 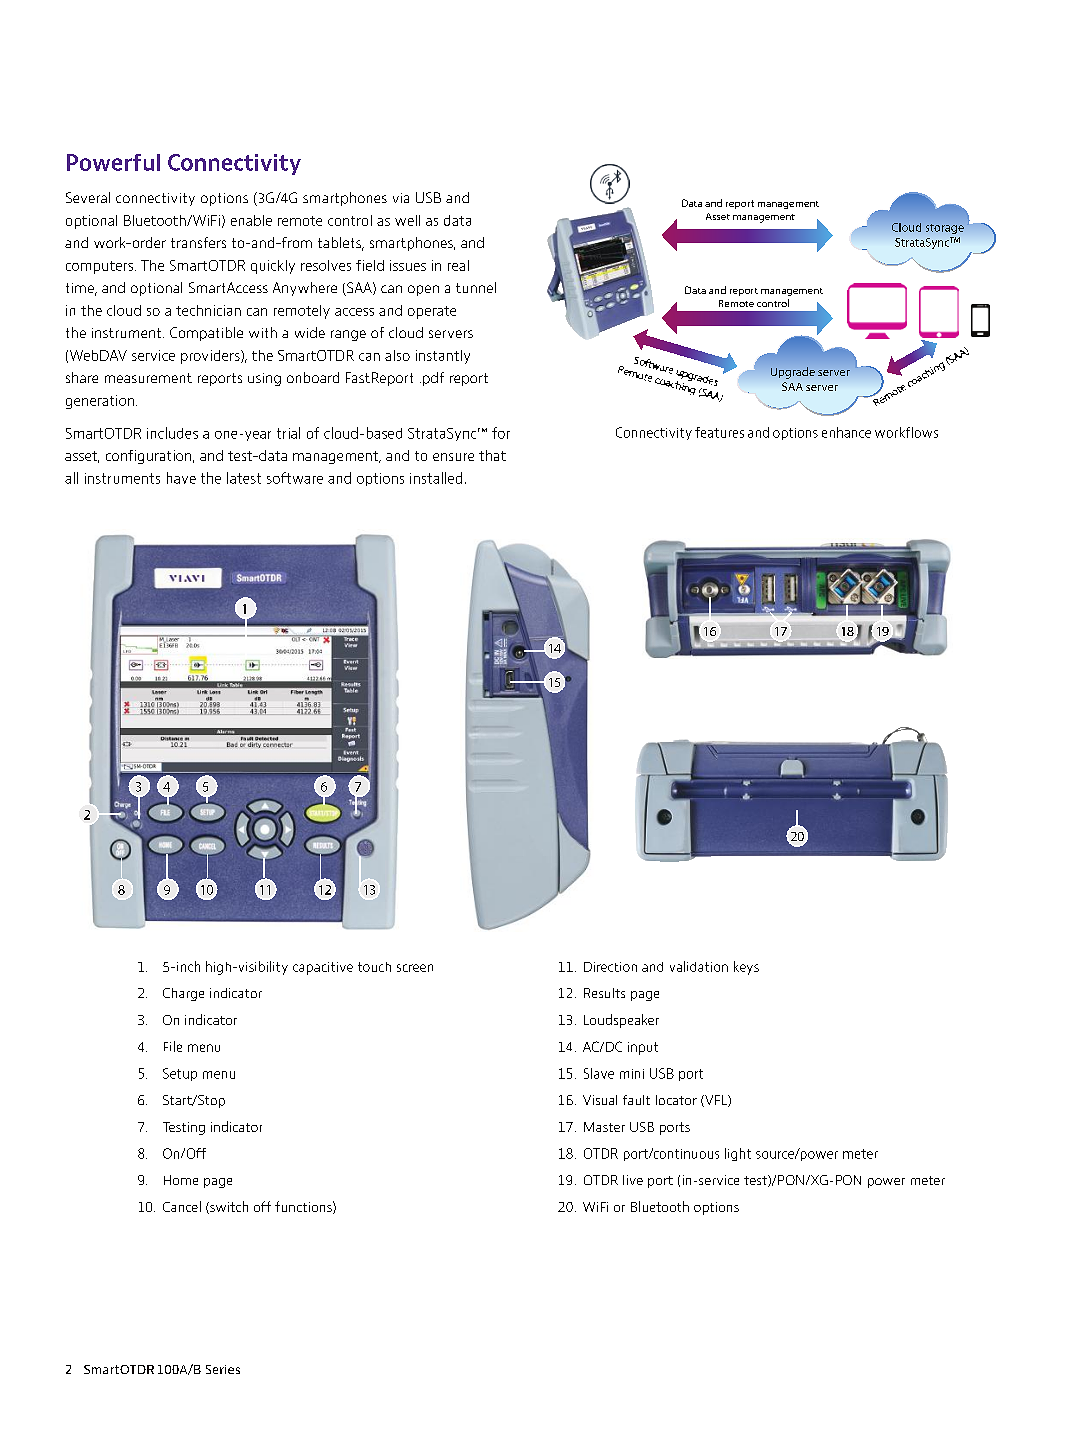 I want to click on Direction, so click(x=610, y=967).
